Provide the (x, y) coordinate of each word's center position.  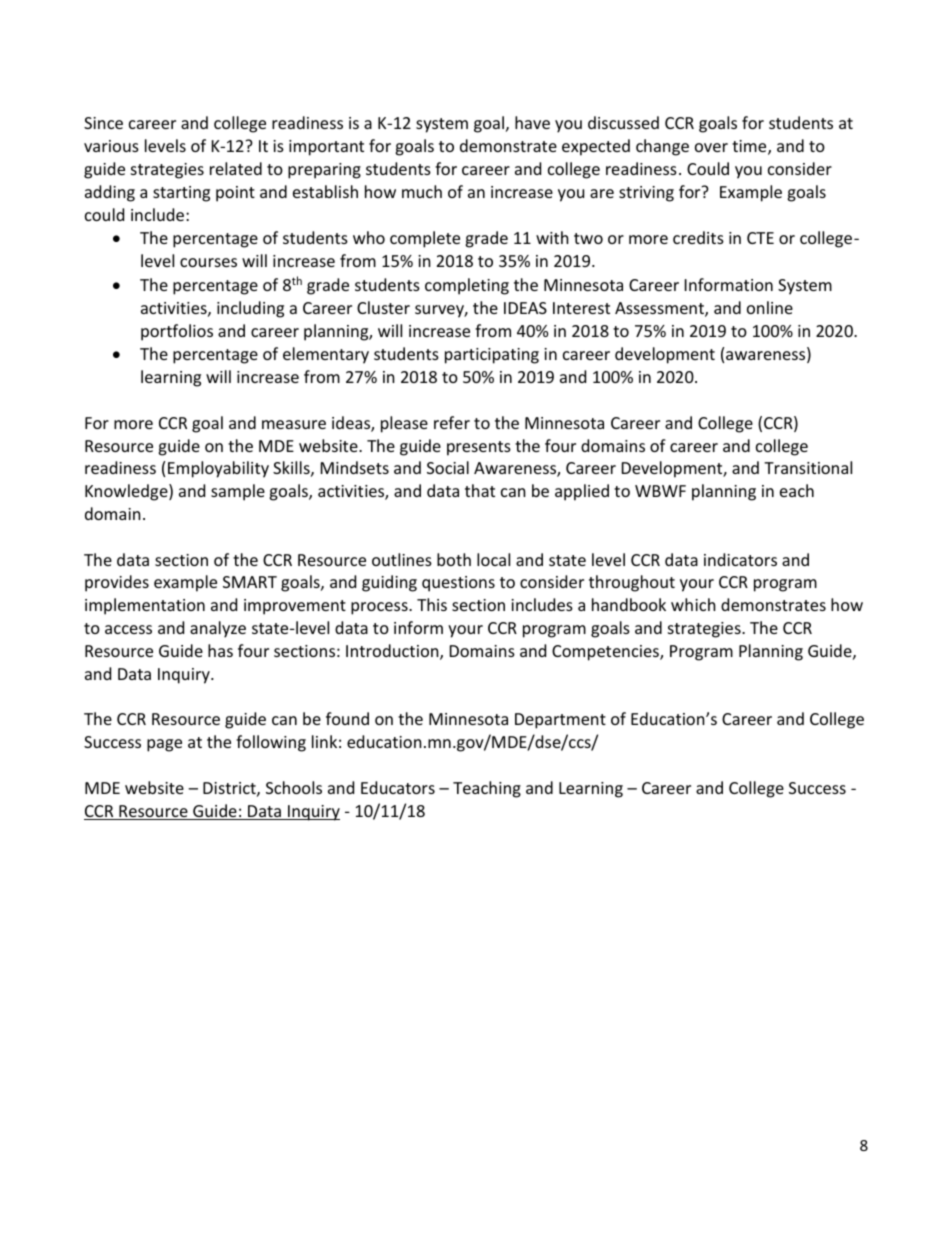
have (532, 122)
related (236, 168)
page (164, 745)
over (711, 147)
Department (560, 721)
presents (479, 448)
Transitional (808, 467)
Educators (398, 787)
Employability (218, 469)
